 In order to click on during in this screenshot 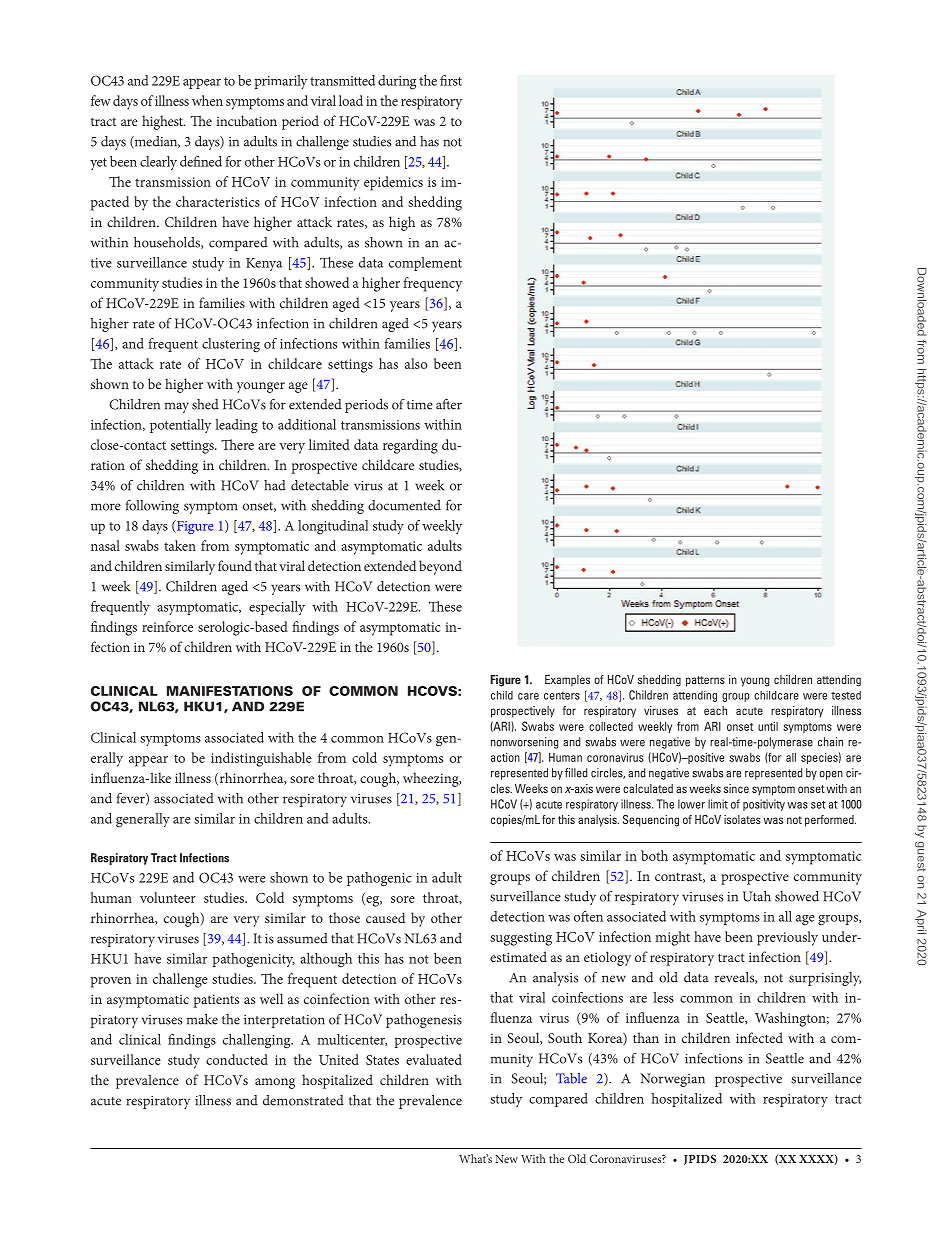, I will do `click(397, 82)`.
